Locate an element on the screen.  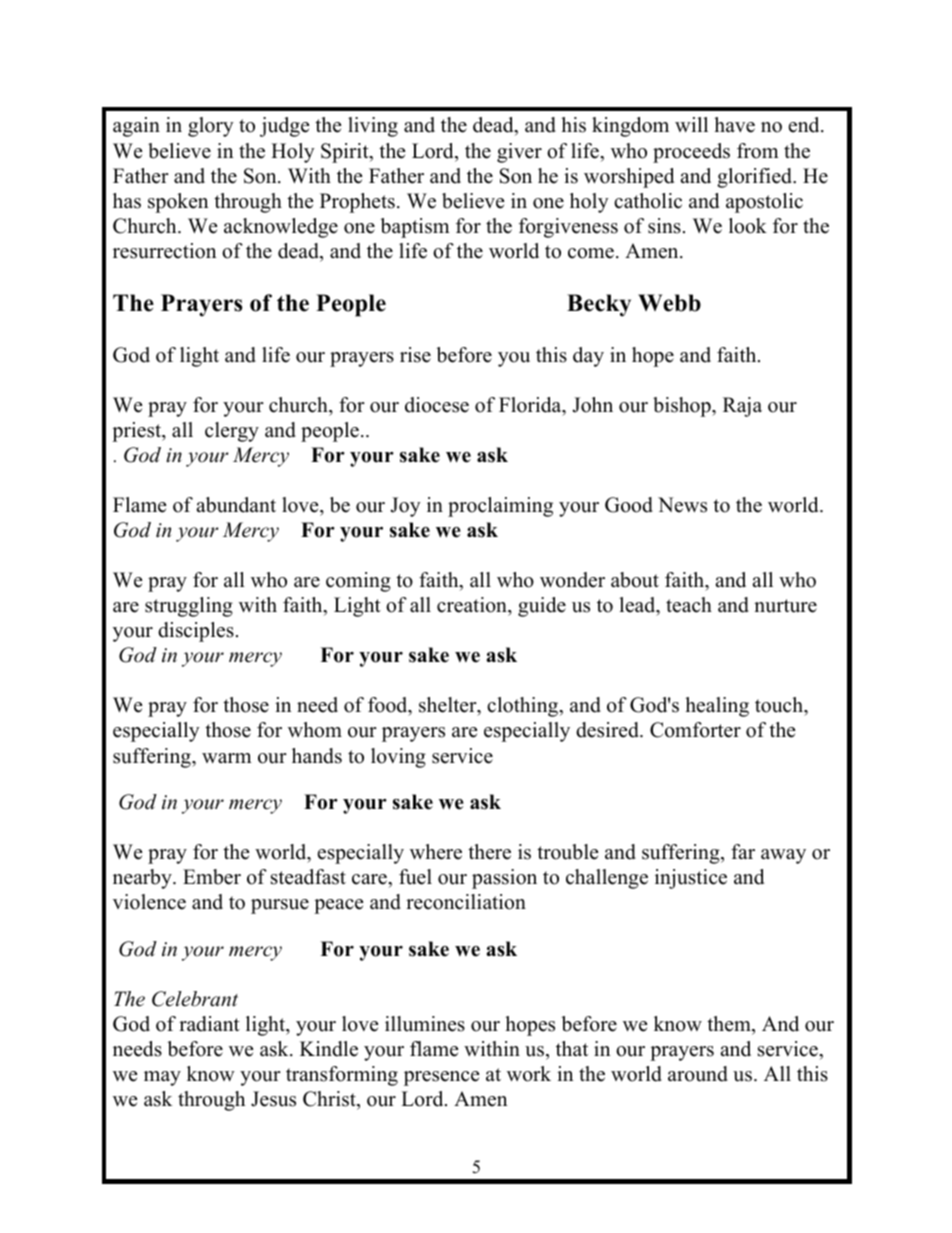
teach is located at coordinates (689, 605).
